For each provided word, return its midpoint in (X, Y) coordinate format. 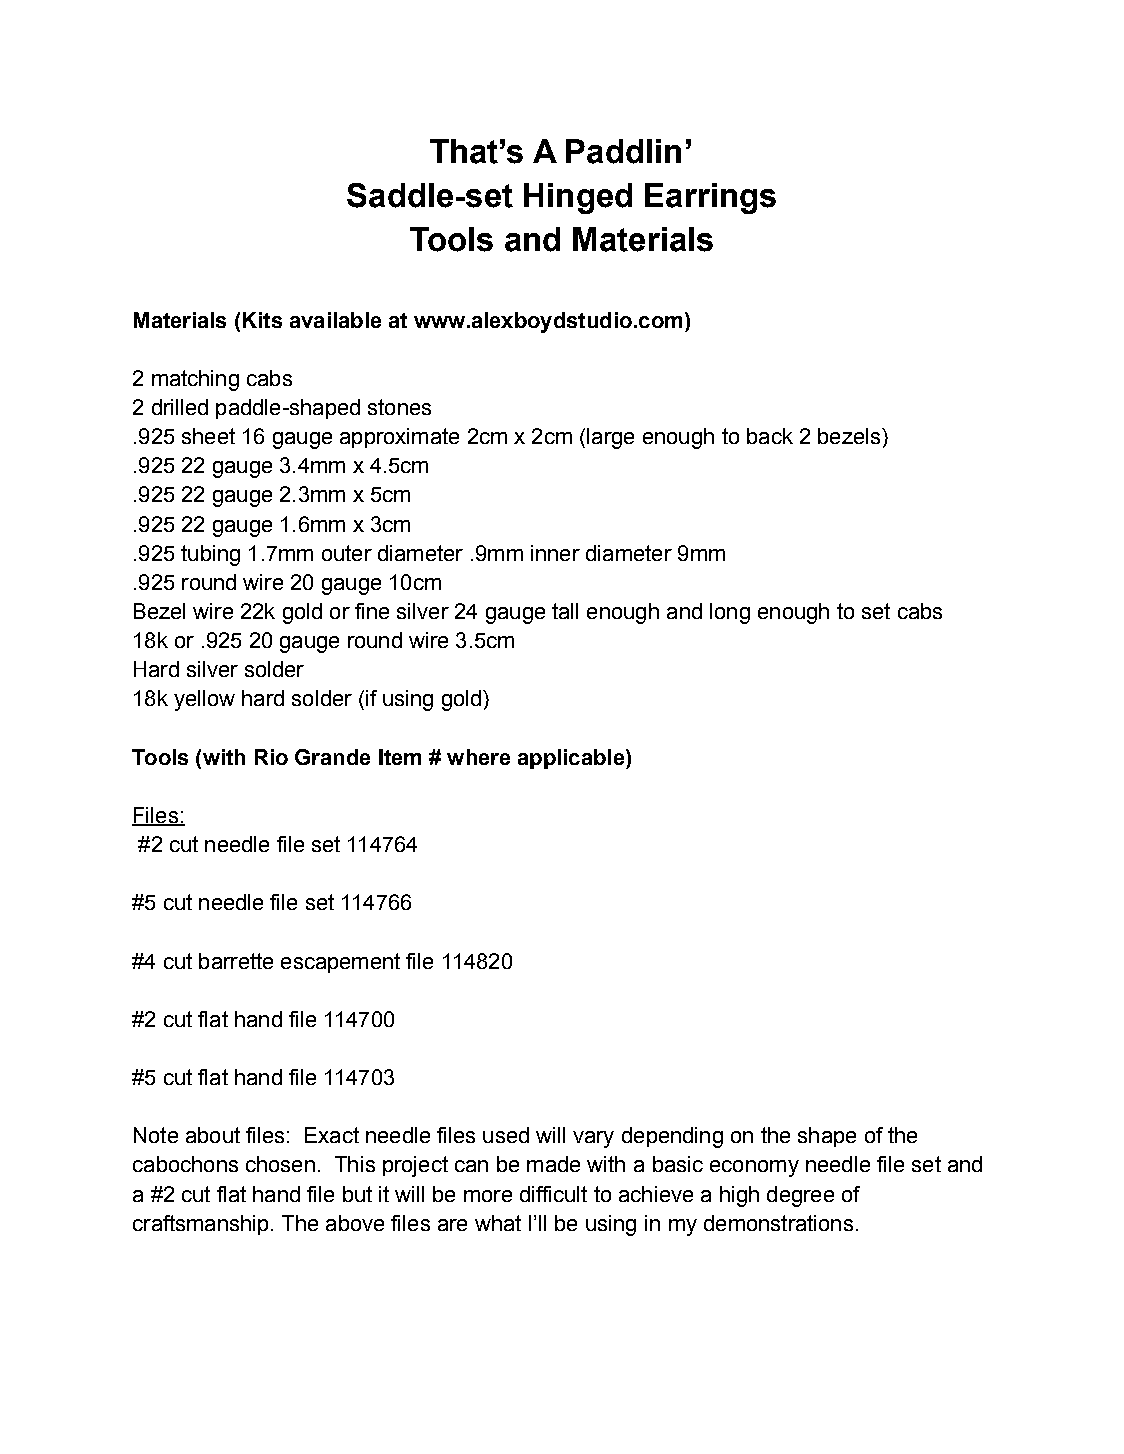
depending (672, 1137)
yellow (204, 700)
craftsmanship (200, 1225)
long (730, 613)
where (478, 757)
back (770, 436)
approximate (399, 438)
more (488, 1196)
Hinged (578, 198)
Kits (262, 320)
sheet (208, 436)
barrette (236, 961)
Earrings (710, 198)
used (506, 1135)
